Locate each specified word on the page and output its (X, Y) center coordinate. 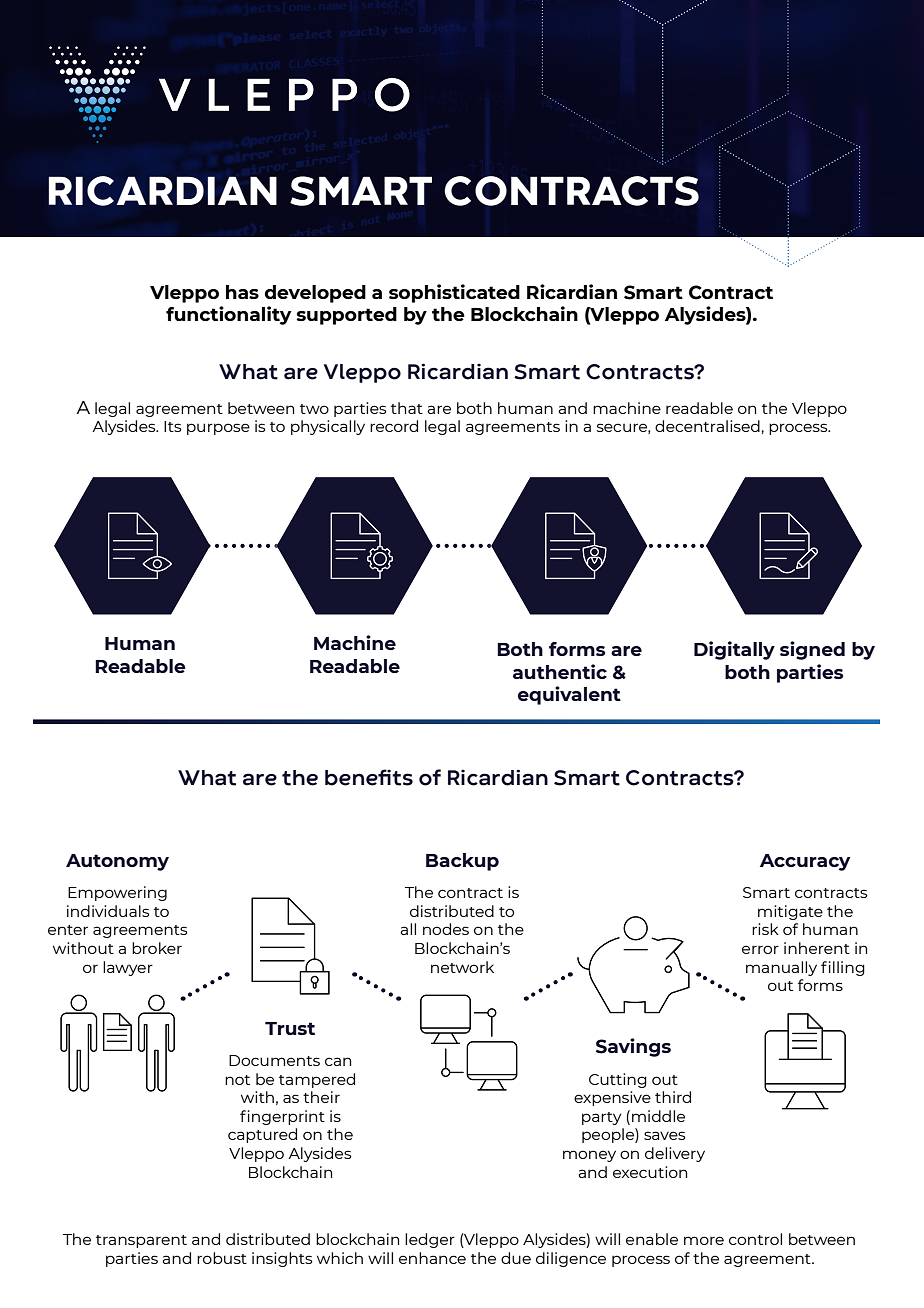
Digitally (734, 650)
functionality (229, 315)
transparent (141, 1241)
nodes (446, 929)
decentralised (707, 426)
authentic (560, 671)
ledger (430, 1240)
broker (157, 948)
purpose (218, 429)
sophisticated (454, 293)
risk (765, 929)
